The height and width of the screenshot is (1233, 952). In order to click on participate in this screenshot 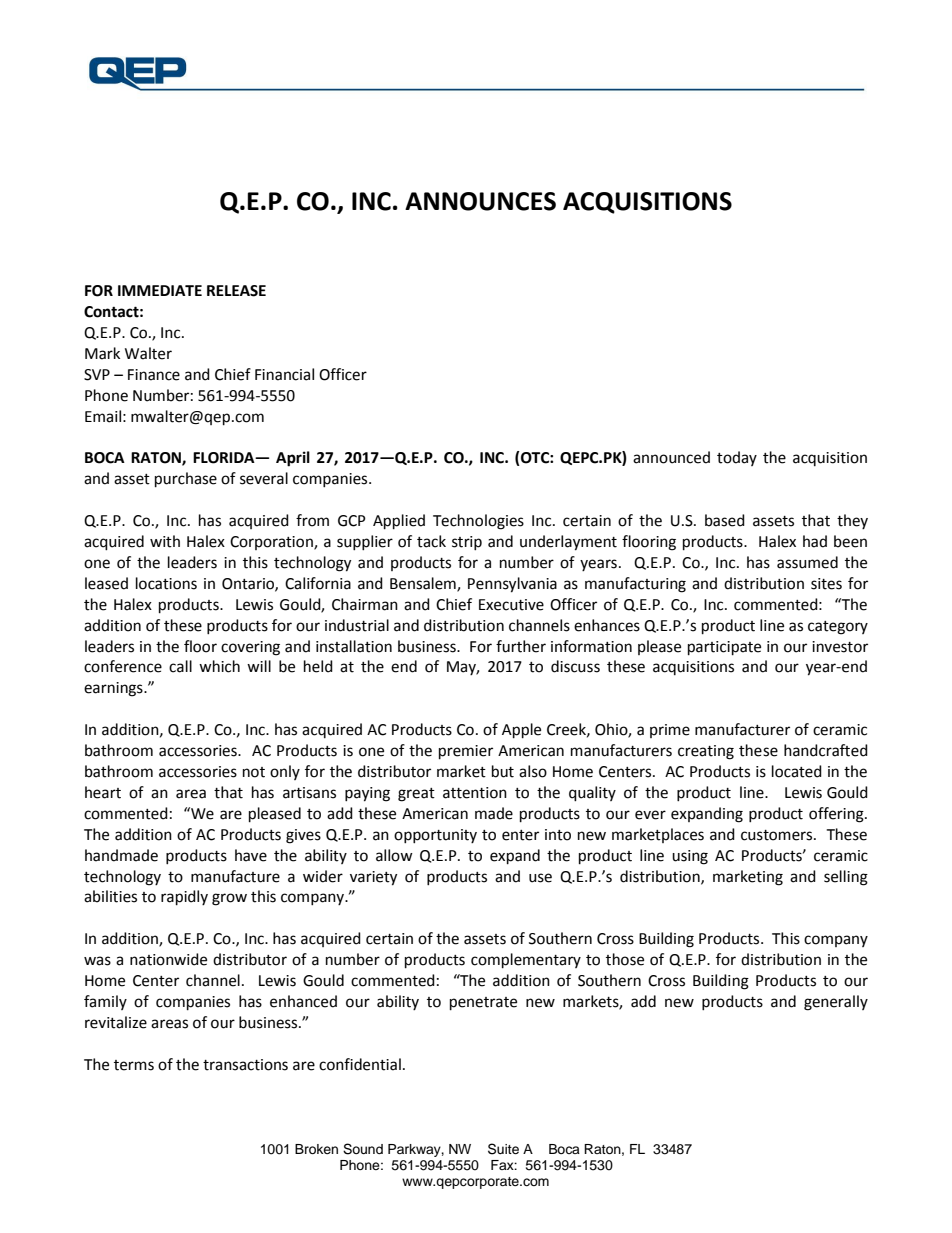, I will do `click(724, 648)`.
